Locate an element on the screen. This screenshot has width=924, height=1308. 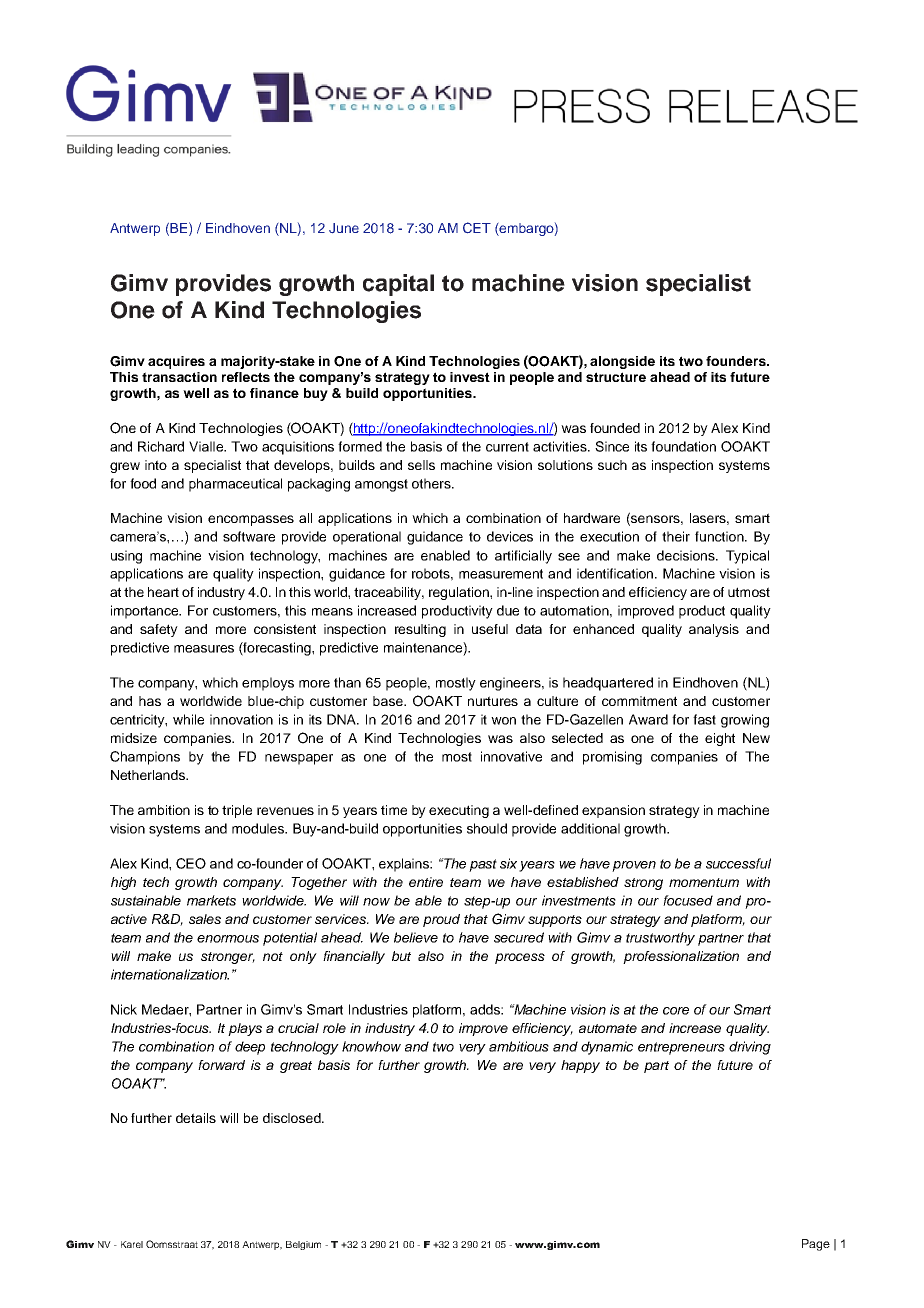
Belgium is located at coordinates (303, 1245).
